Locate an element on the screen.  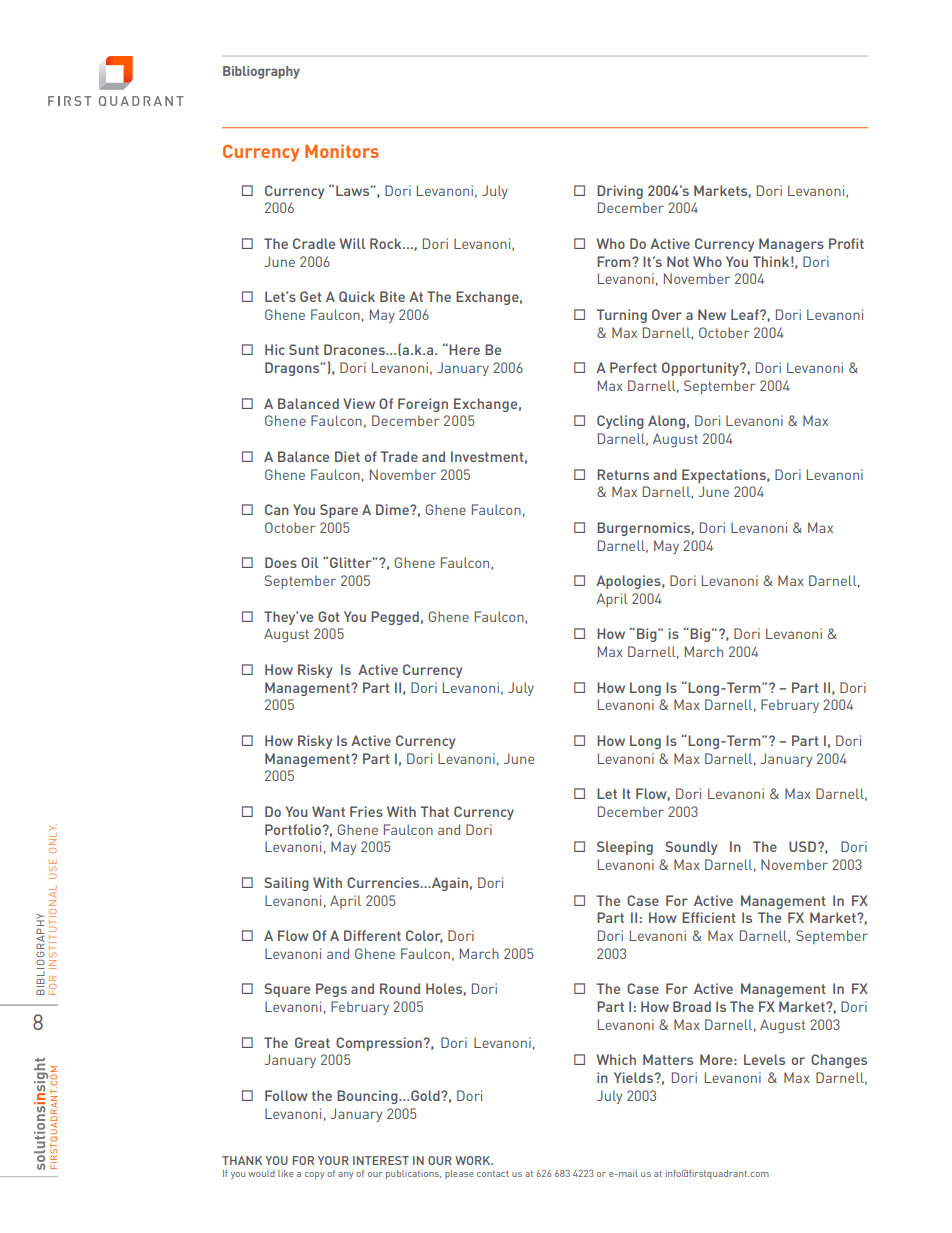
Sleeping is located at coordinates (625, 848).
